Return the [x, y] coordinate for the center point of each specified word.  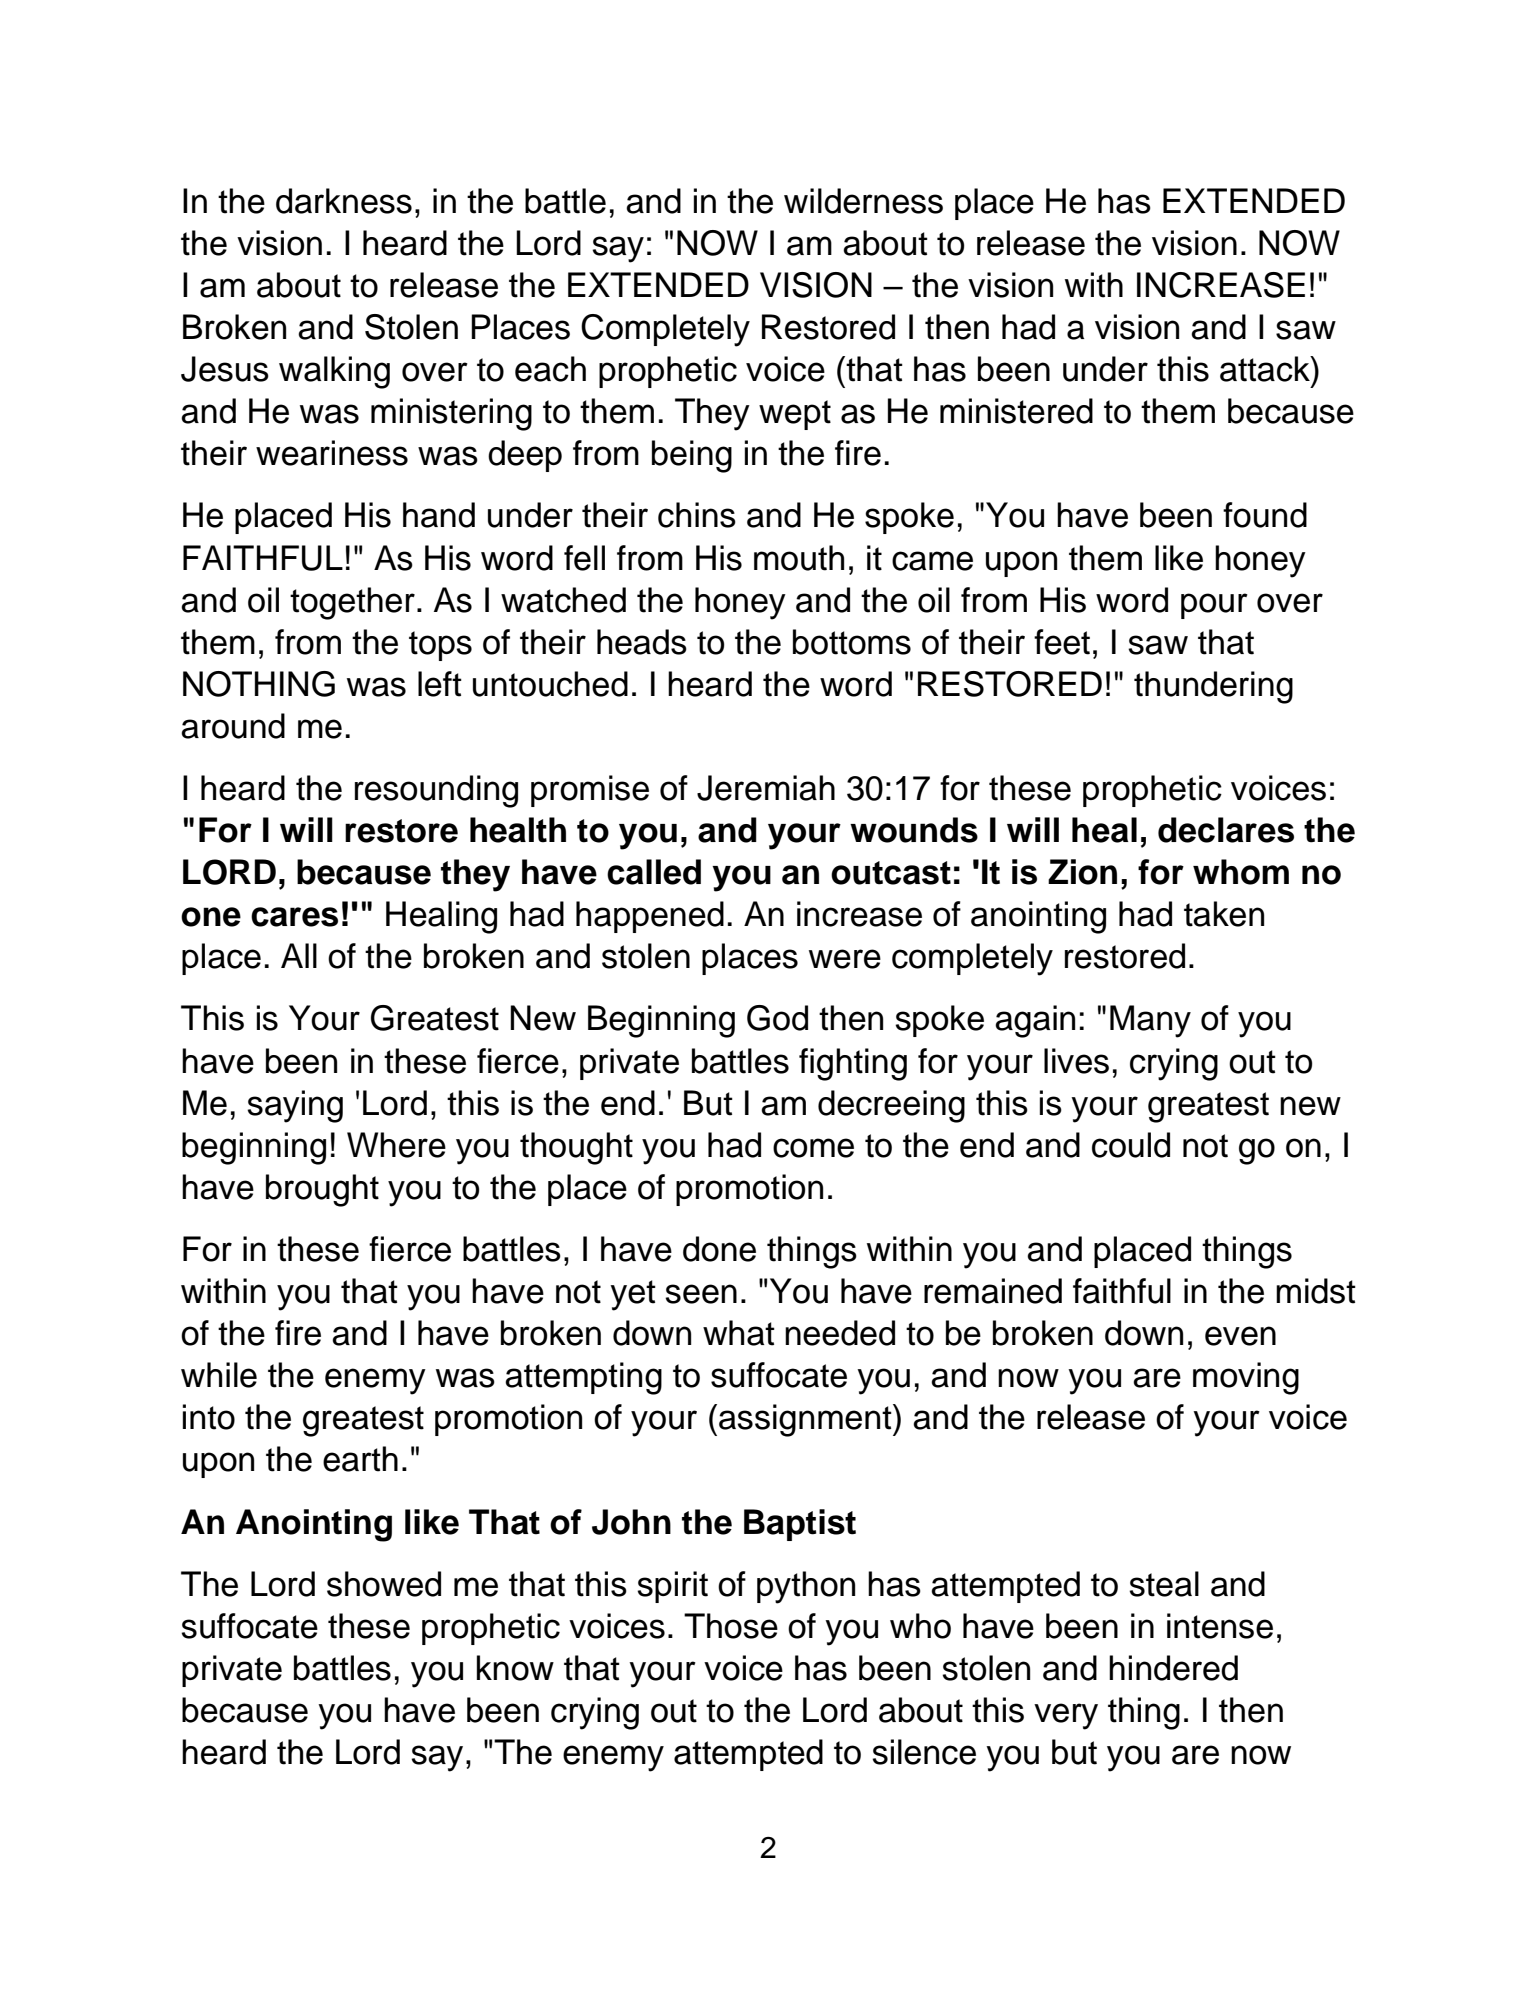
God [777, 1018]
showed [384, 1584]
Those [731, 1626]
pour [1214, 606]
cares [294, 917]
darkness [344, 201]
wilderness [863, 201]
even [1240, 1336]
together [352, 603]
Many [1150, 1021]
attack [1266, 369]
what [739, 1333]
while [219, 1375]
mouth [799, 558]
